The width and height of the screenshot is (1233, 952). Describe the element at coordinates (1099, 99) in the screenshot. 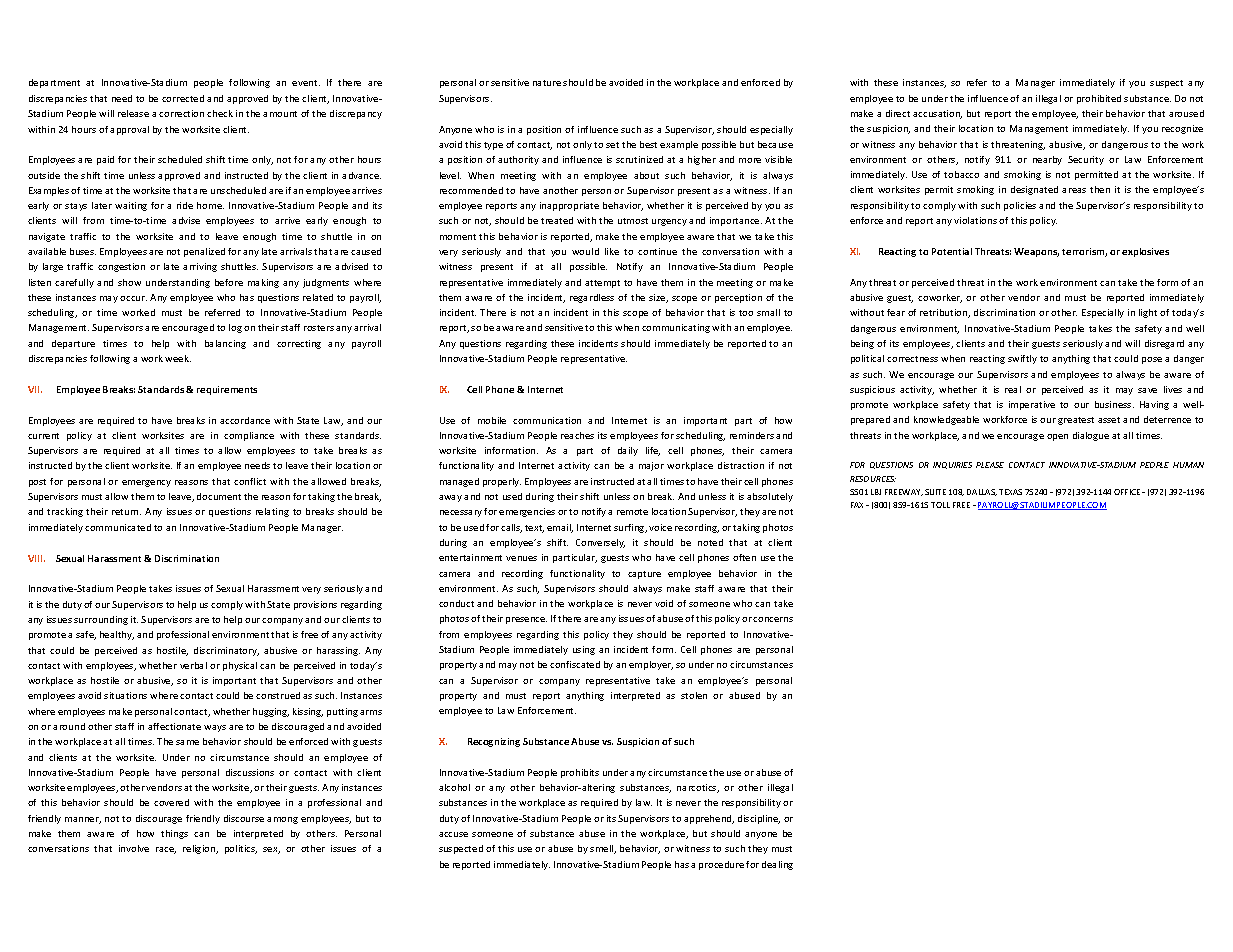

I see `prohibited` at that location.
